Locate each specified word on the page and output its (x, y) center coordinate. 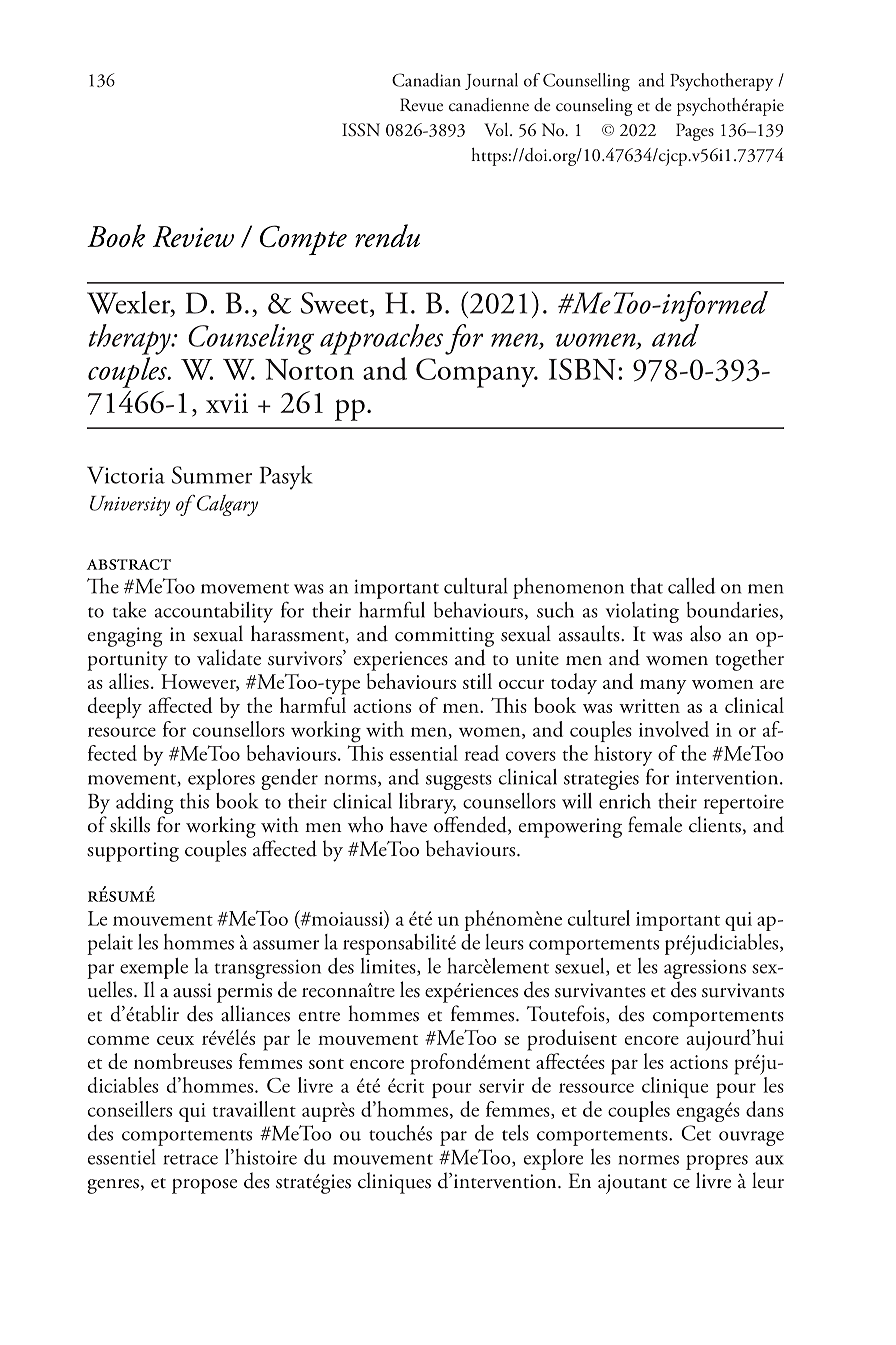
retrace (191, 1159)
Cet (696, 1133)
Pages (695, 132)
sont (326, 1064)
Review (193, 236)
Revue (421, 105)
